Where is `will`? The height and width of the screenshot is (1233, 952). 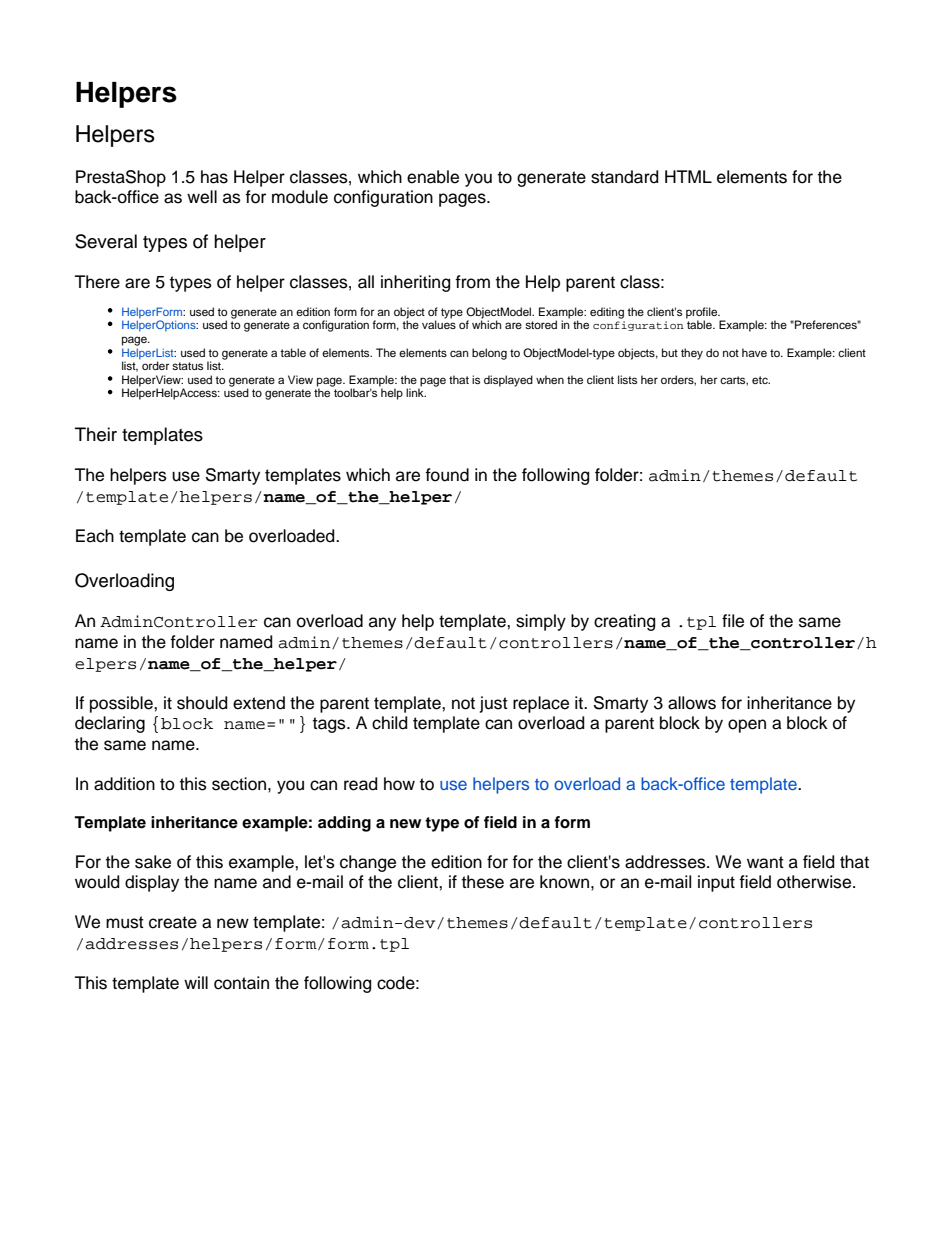 will is located at coordinates (196, 982).
